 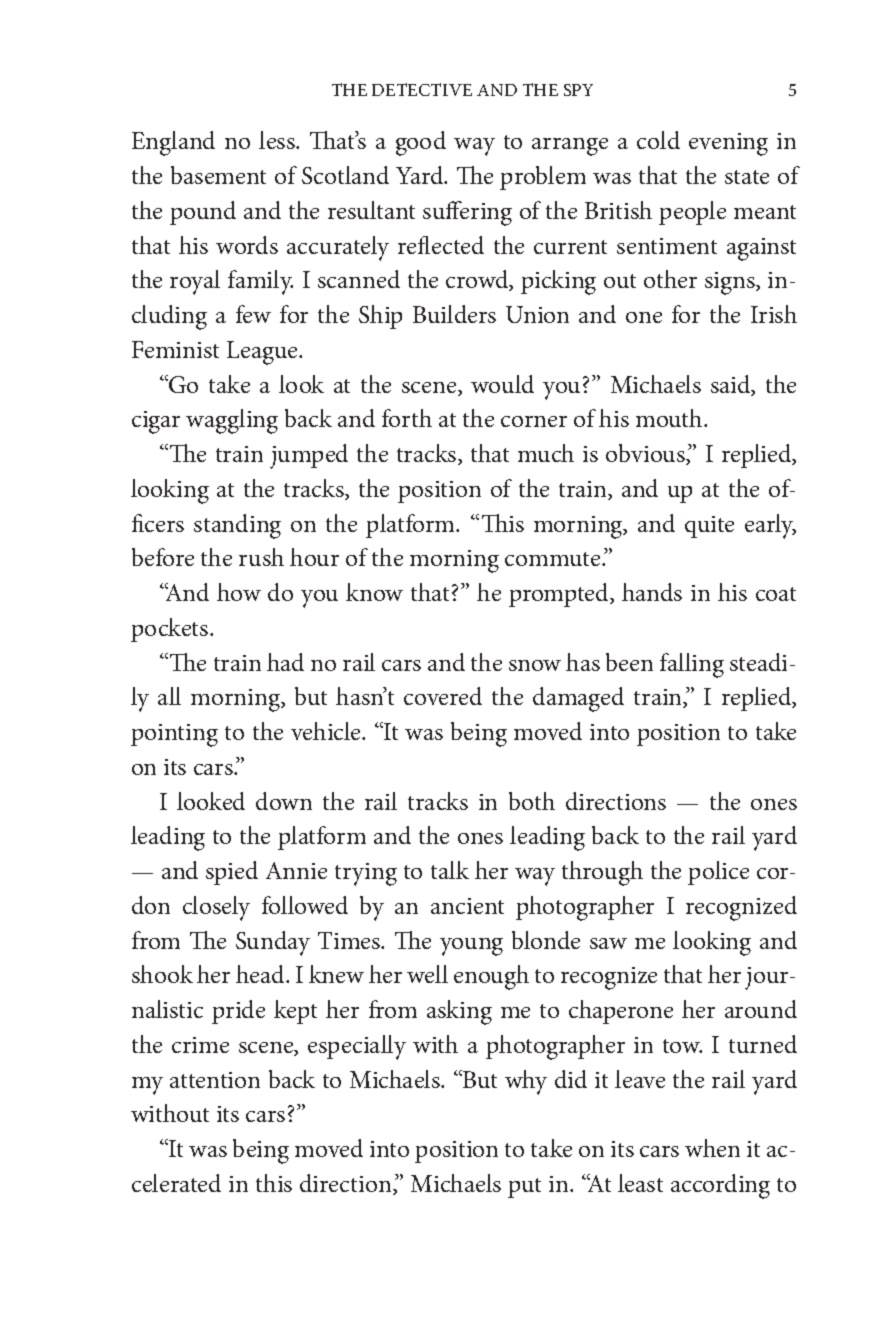 What do you see at coordinates (524, 1188) in the screenshot?
I see `put` at bounding box center [524, 1188].
